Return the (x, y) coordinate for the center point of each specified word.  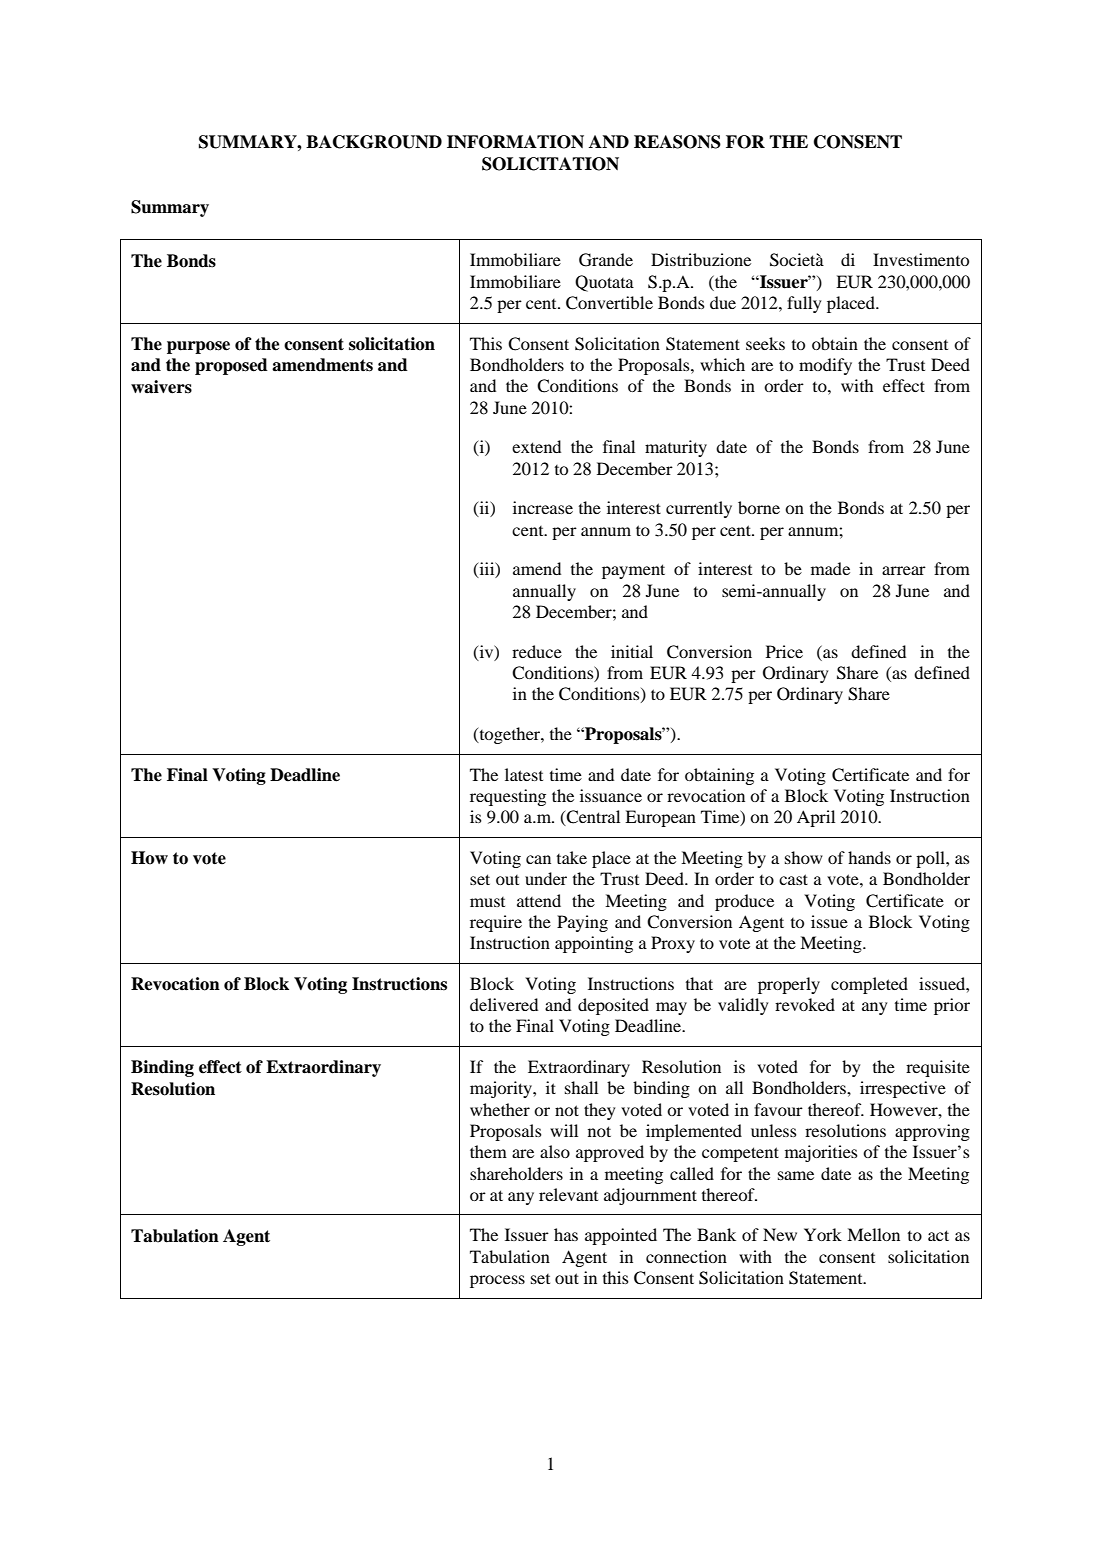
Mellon (873, 1234)
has (566, 1234)
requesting (508, 797)
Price (784, 651)
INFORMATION (515, 142)
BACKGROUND (374, 142)
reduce (537, 651)
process (497, 1281)
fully (804, 304)
